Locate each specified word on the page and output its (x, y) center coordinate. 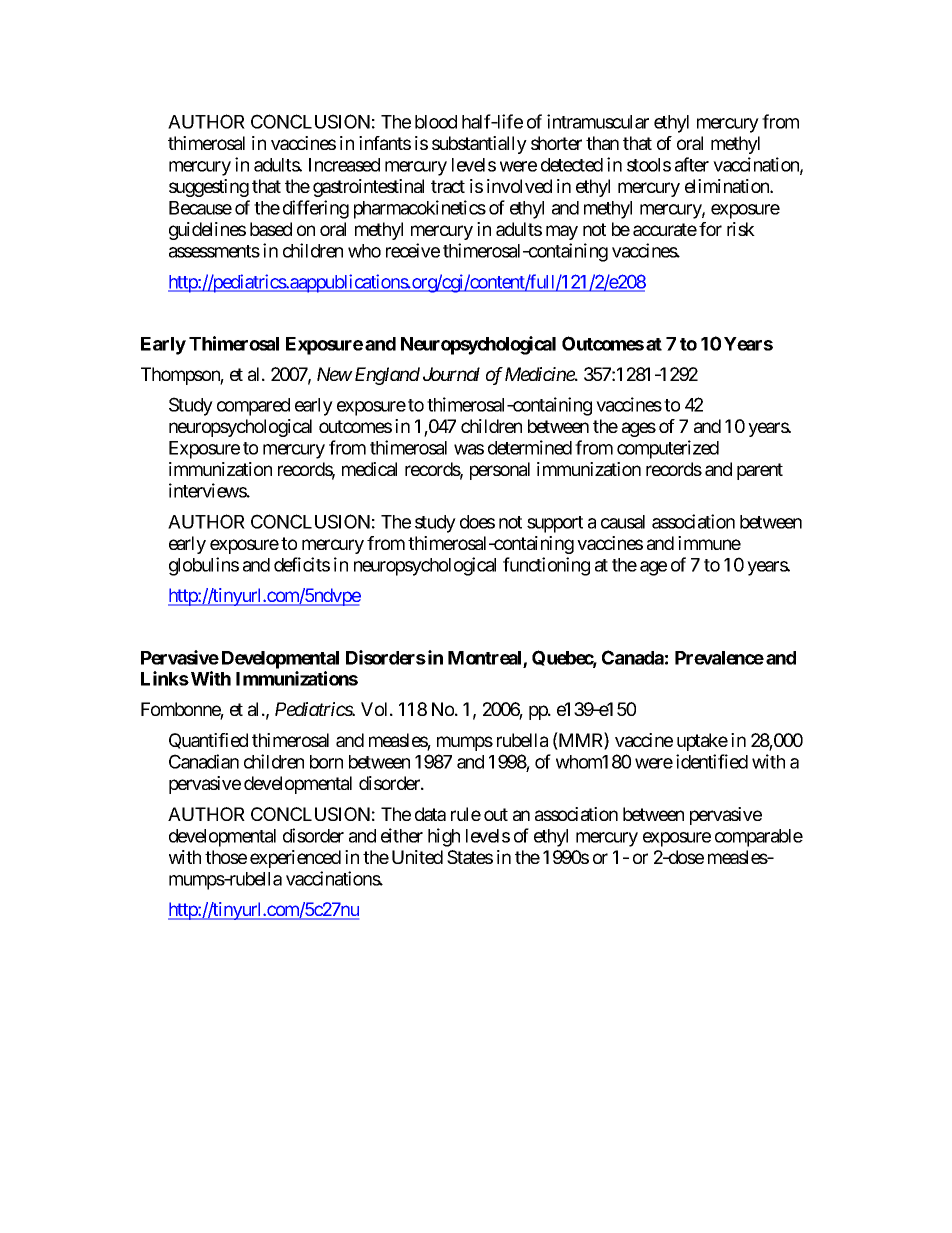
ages (639, 429)
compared (253, 407)
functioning (546, 566)
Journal (451, 374)
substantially (479, 145)
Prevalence (719, 658)
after (692, 164)
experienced (295, 859)
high (444, 837)
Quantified (208, 741)
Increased (344, 165)
